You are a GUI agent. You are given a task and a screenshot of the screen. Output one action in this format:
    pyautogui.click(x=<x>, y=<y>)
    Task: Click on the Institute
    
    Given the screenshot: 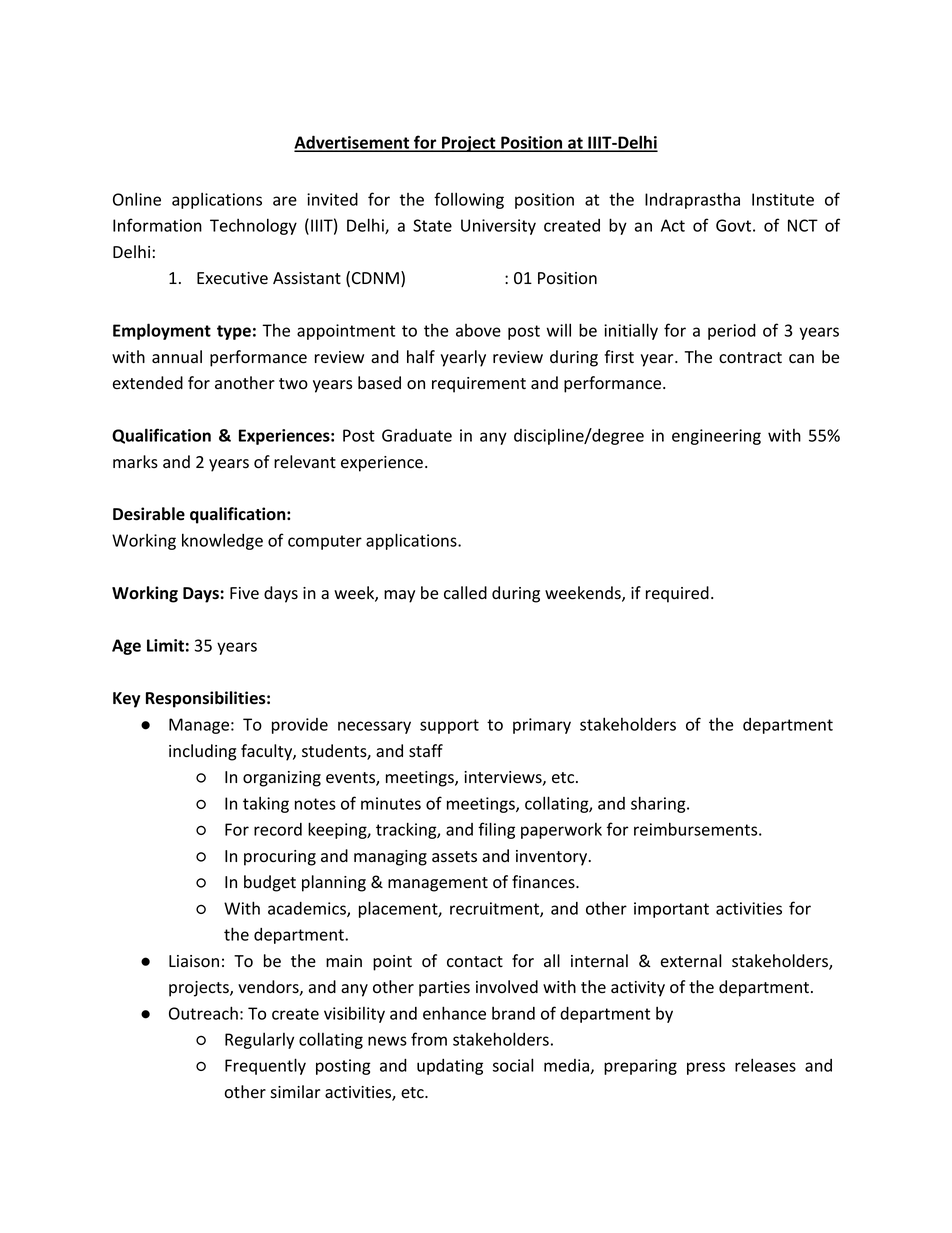 What is the action you would take?
    pyautogui.click(x=783, y=199)
